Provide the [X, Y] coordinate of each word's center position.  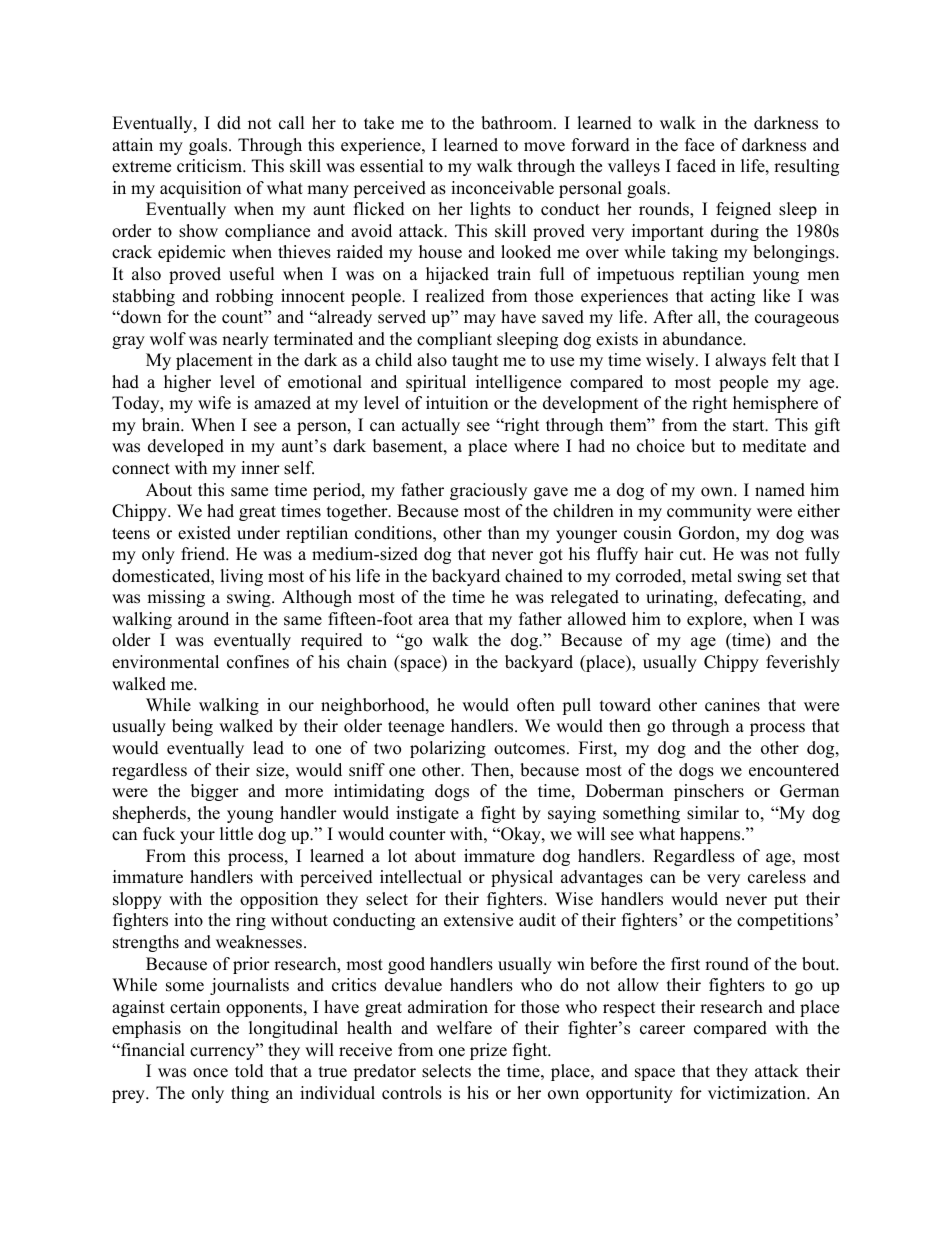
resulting [806, 167]
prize [488, 1051]
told [249, 1071]
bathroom [518, 123]
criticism [210, 166]
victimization [758, 1093]
